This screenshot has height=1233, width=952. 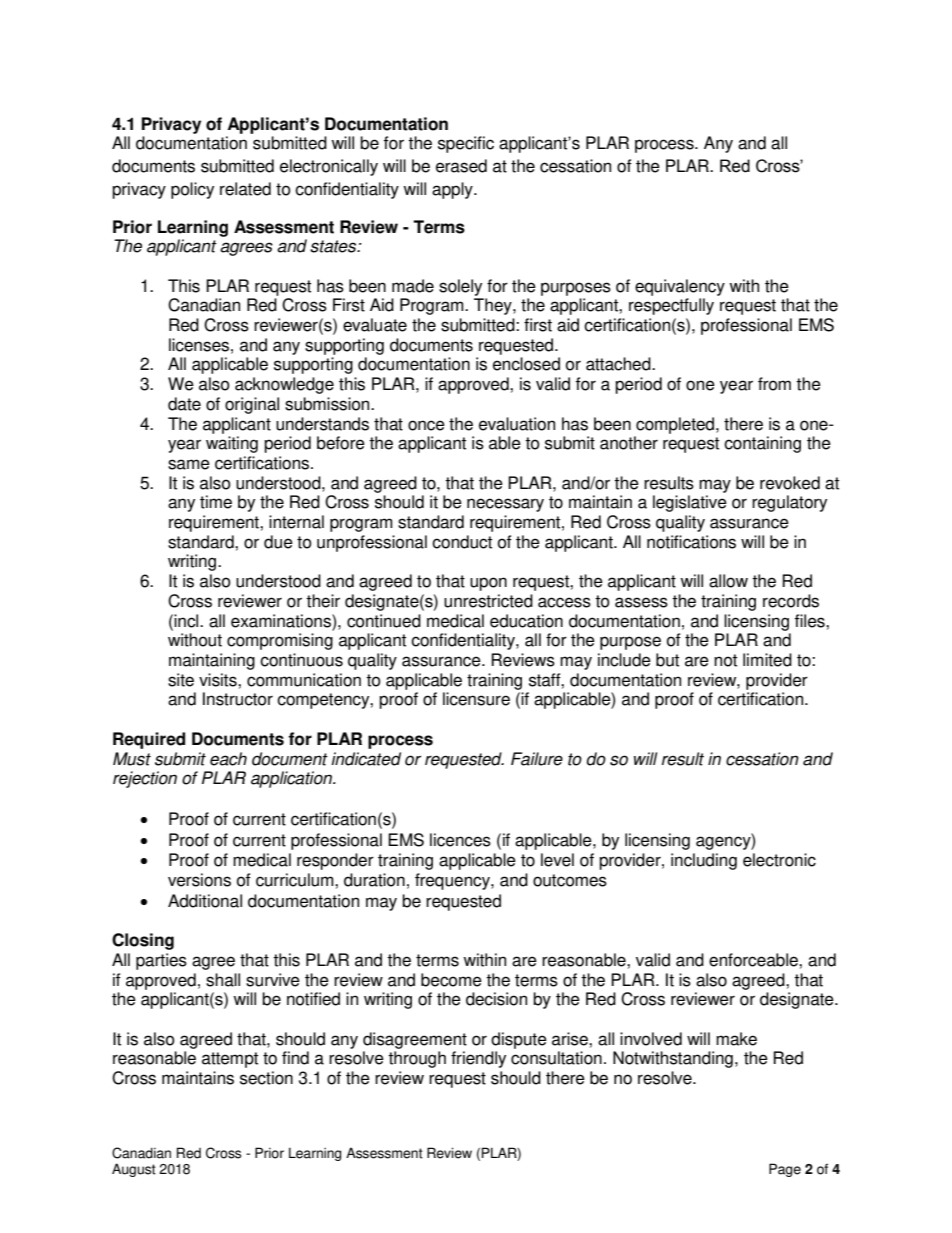 I want to click on erased, so click(x=461, y=166).
